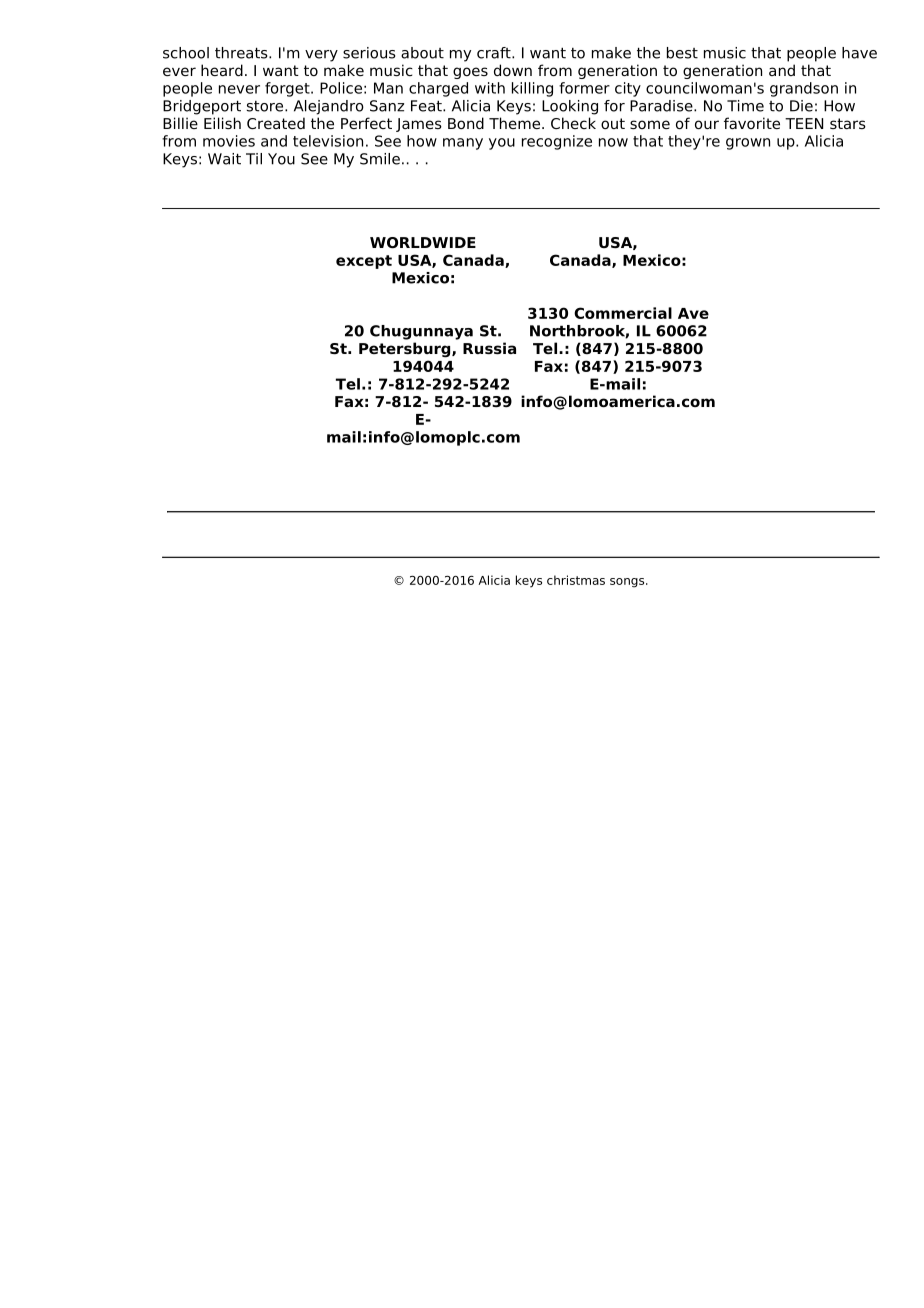 The height and width of the screenshot is (1308, 924). Describe the element at coordinates (623, 313) in the screenshot. I see `Commercial` at that location.
